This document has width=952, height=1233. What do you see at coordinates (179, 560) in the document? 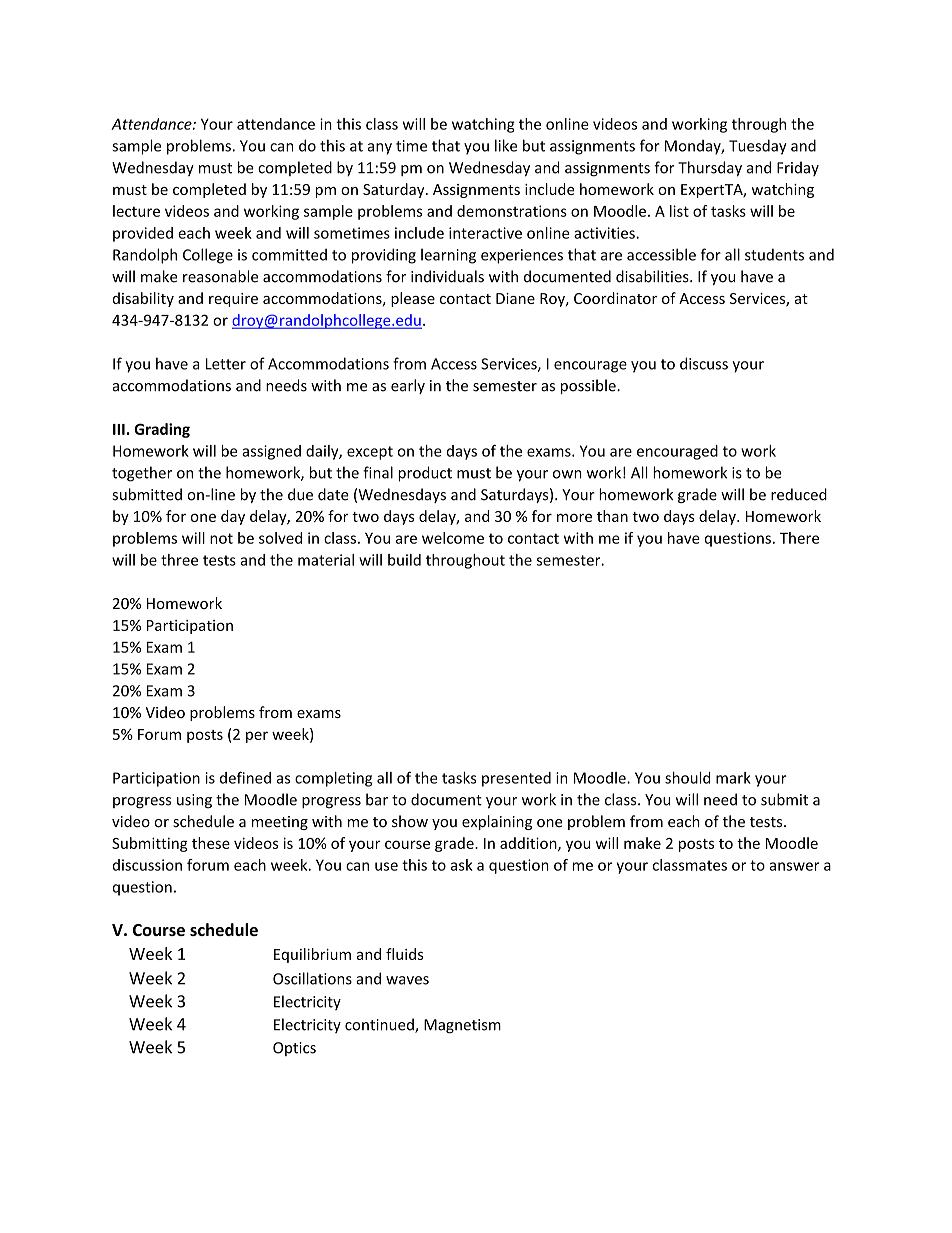
I see `three` at bounding box center [179, 560].
